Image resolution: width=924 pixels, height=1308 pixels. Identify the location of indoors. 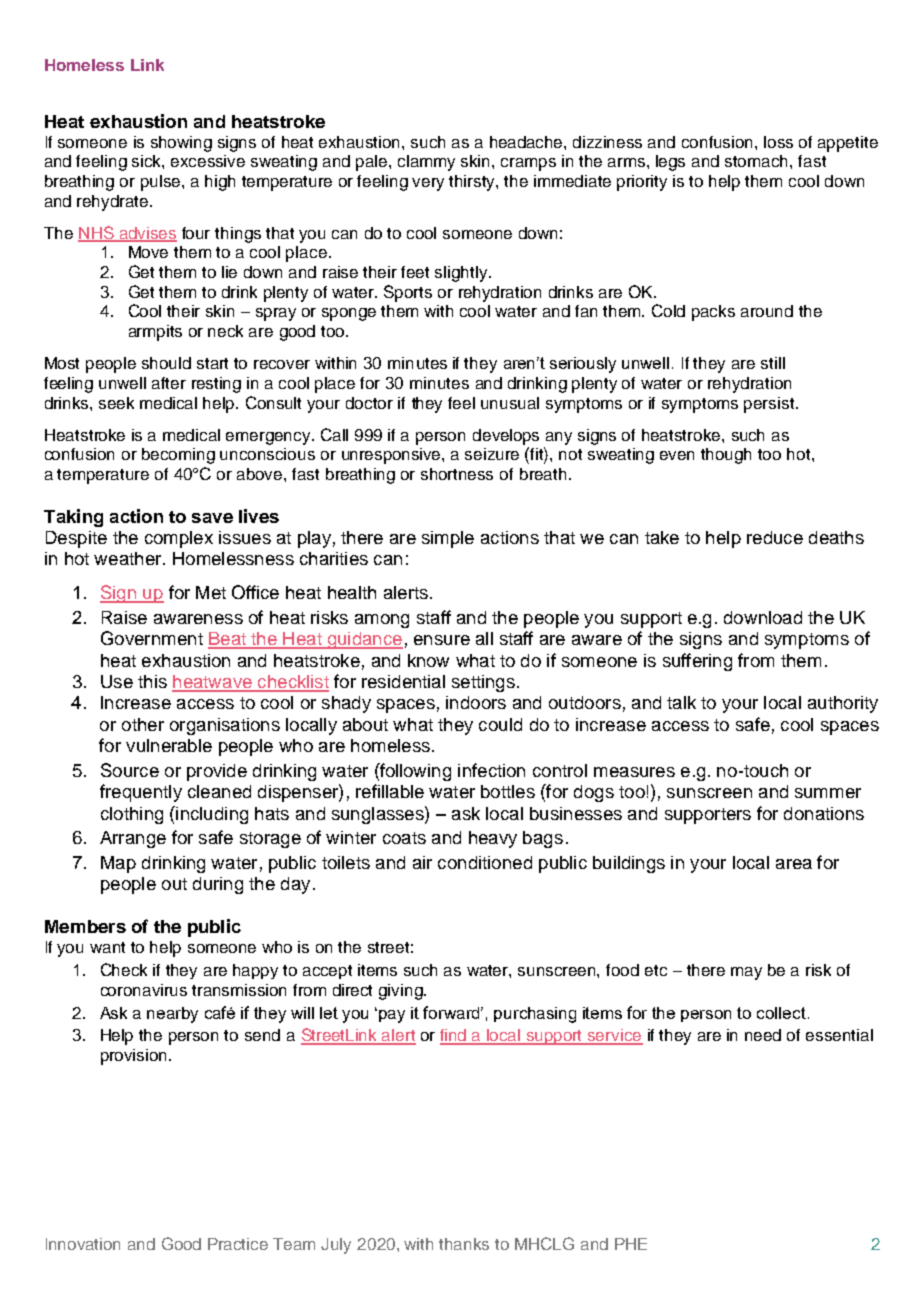
(476, 702).
